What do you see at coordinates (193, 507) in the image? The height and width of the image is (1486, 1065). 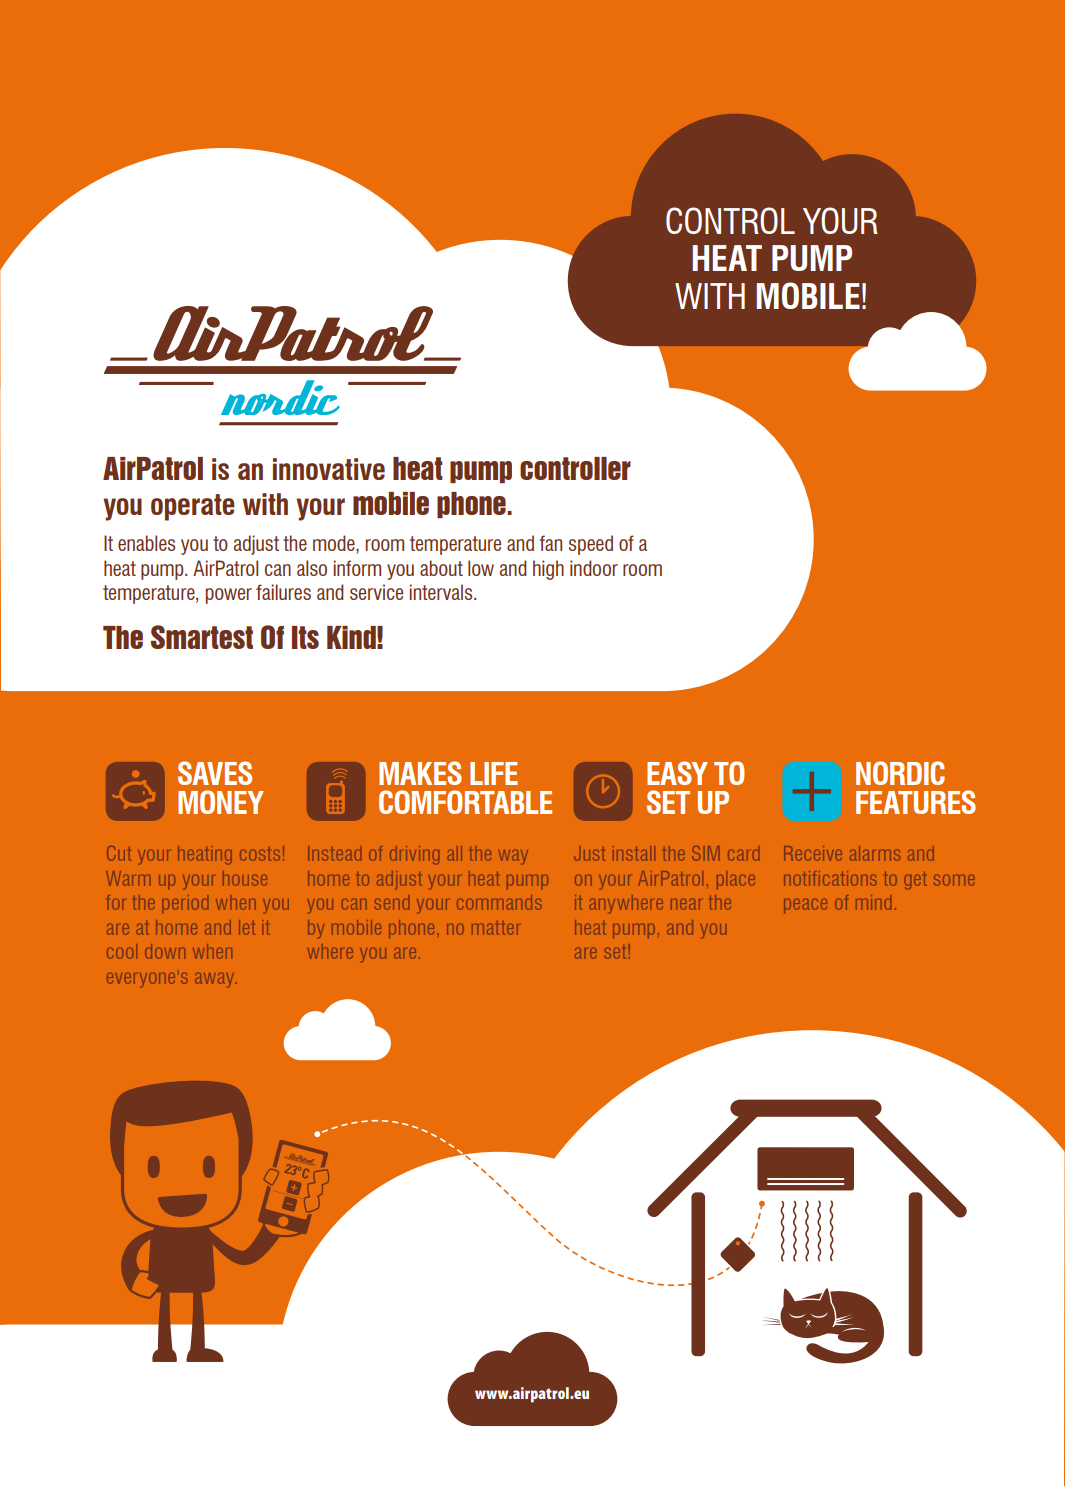 I see `operate` at bounding box center [193, 507].
